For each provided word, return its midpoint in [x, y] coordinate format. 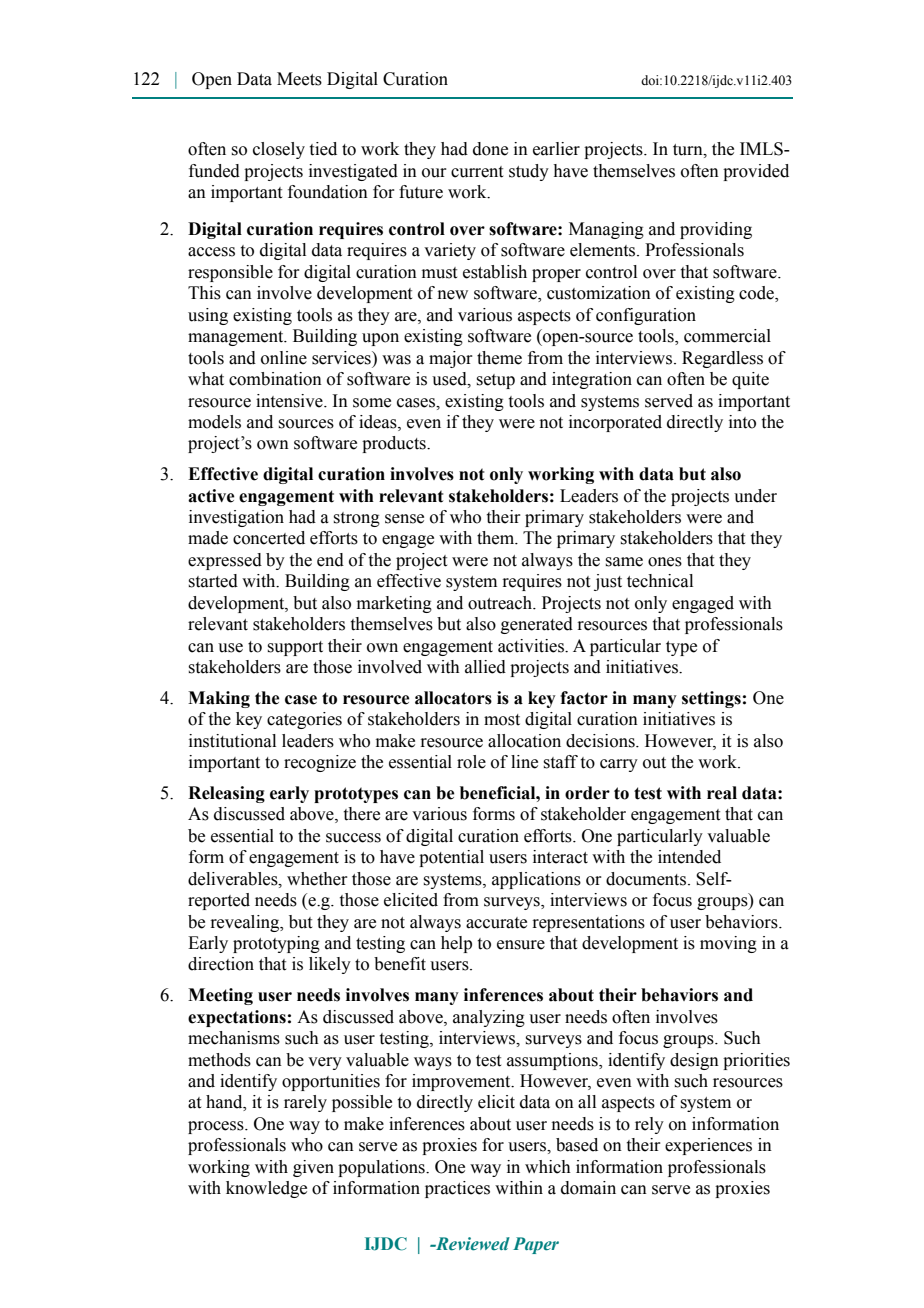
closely [279, 150]
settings [711, 699]
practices [457, 1189]
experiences [708, 1146]
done [490, 149]
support [295, 648]
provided [756, 172]
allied [485, 667]
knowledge [266, 1189]
